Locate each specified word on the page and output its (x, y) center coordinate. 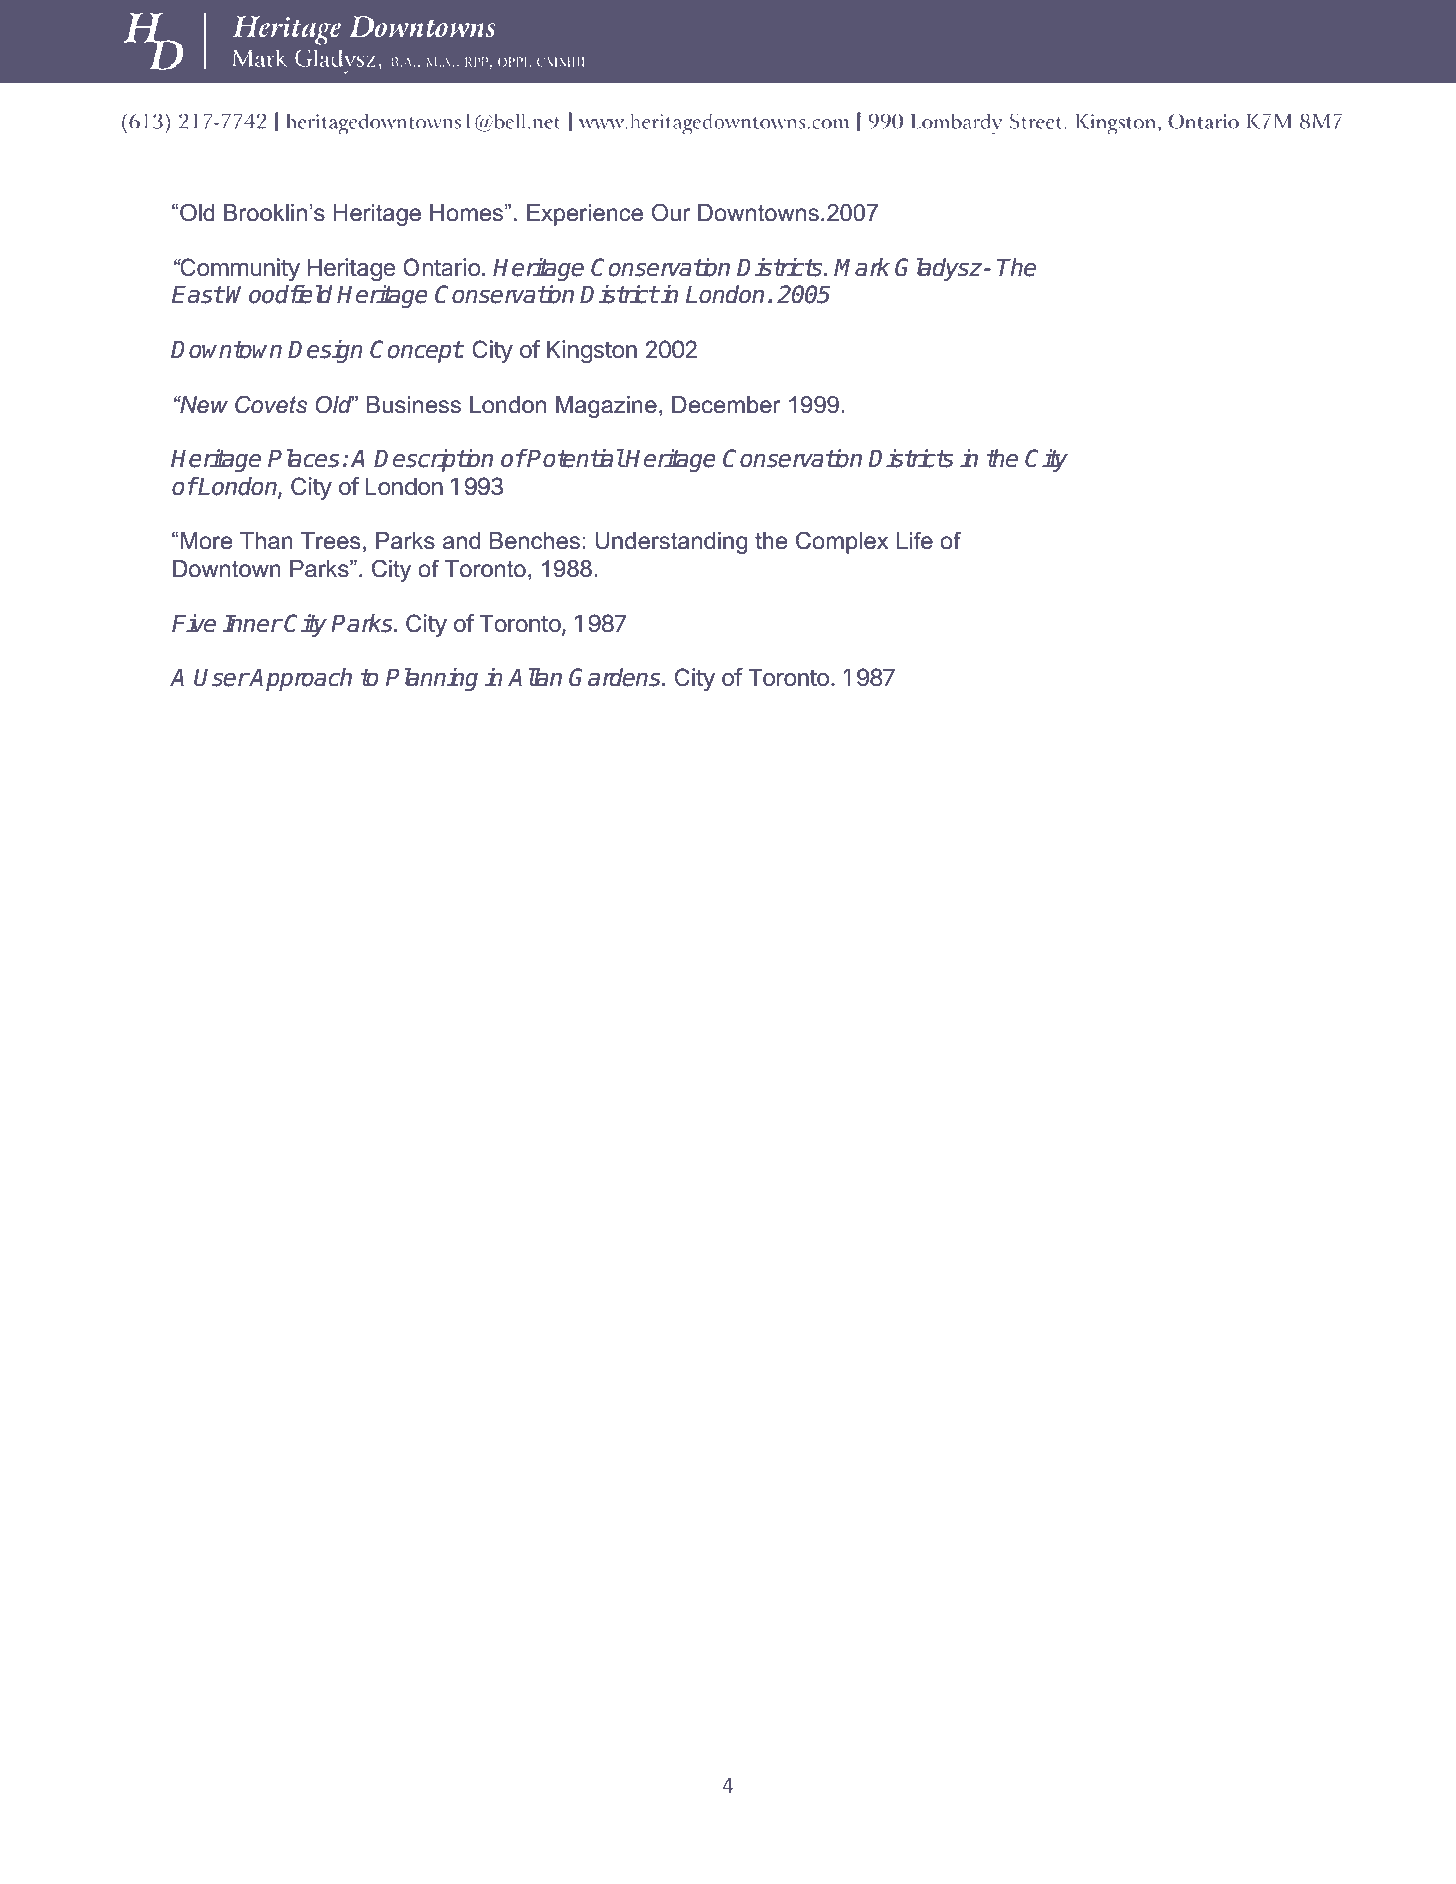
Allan (535, 677)
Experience (585, 215)
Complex (842, 542)
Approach (300, 679)
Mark (862, 267)
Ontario (442, 267)
